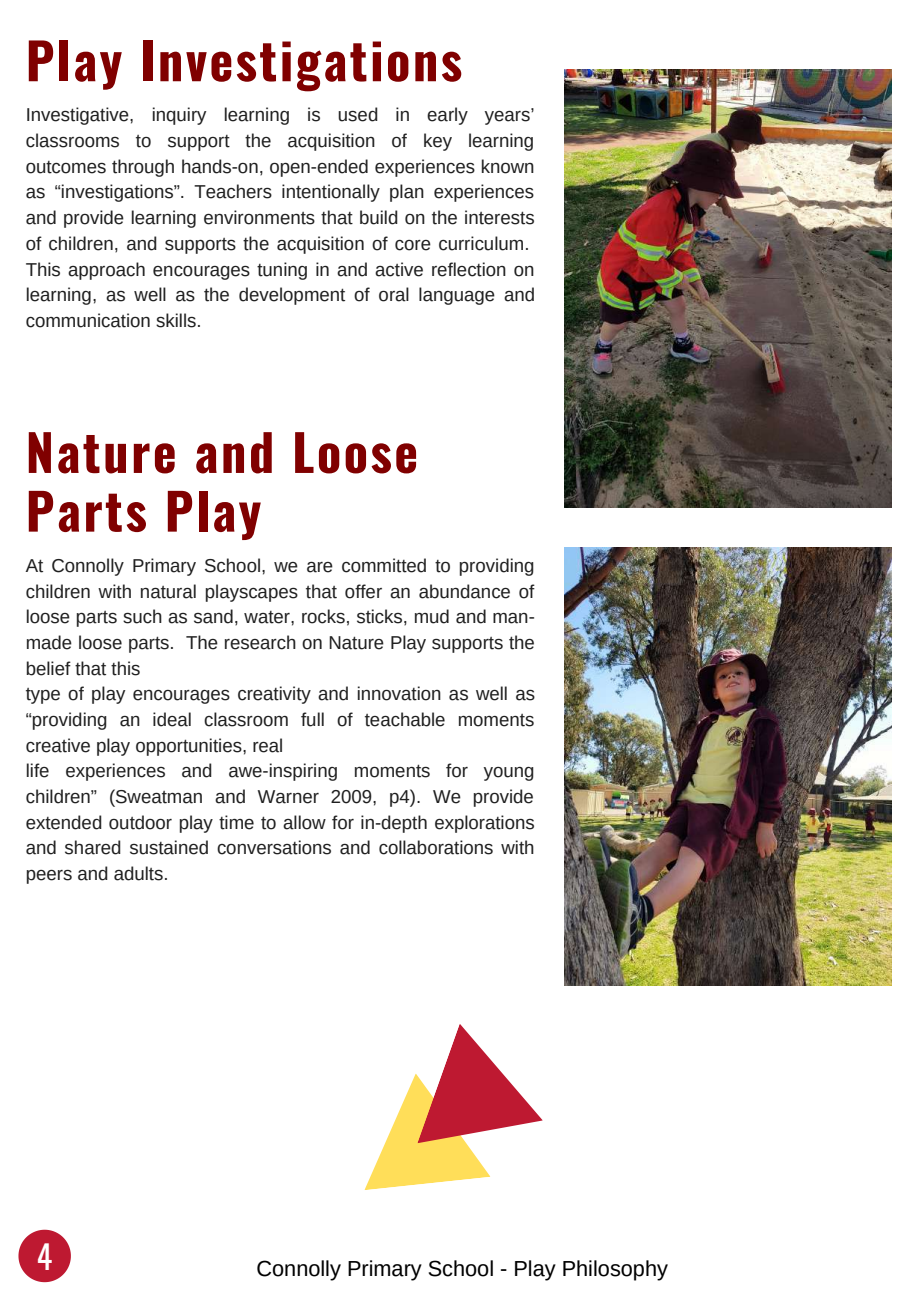 Image resolution: width=924 pixels, height=1308 pixels. Describe the element at coordinates (49, 877) in the document. I see `peers` at that location.
